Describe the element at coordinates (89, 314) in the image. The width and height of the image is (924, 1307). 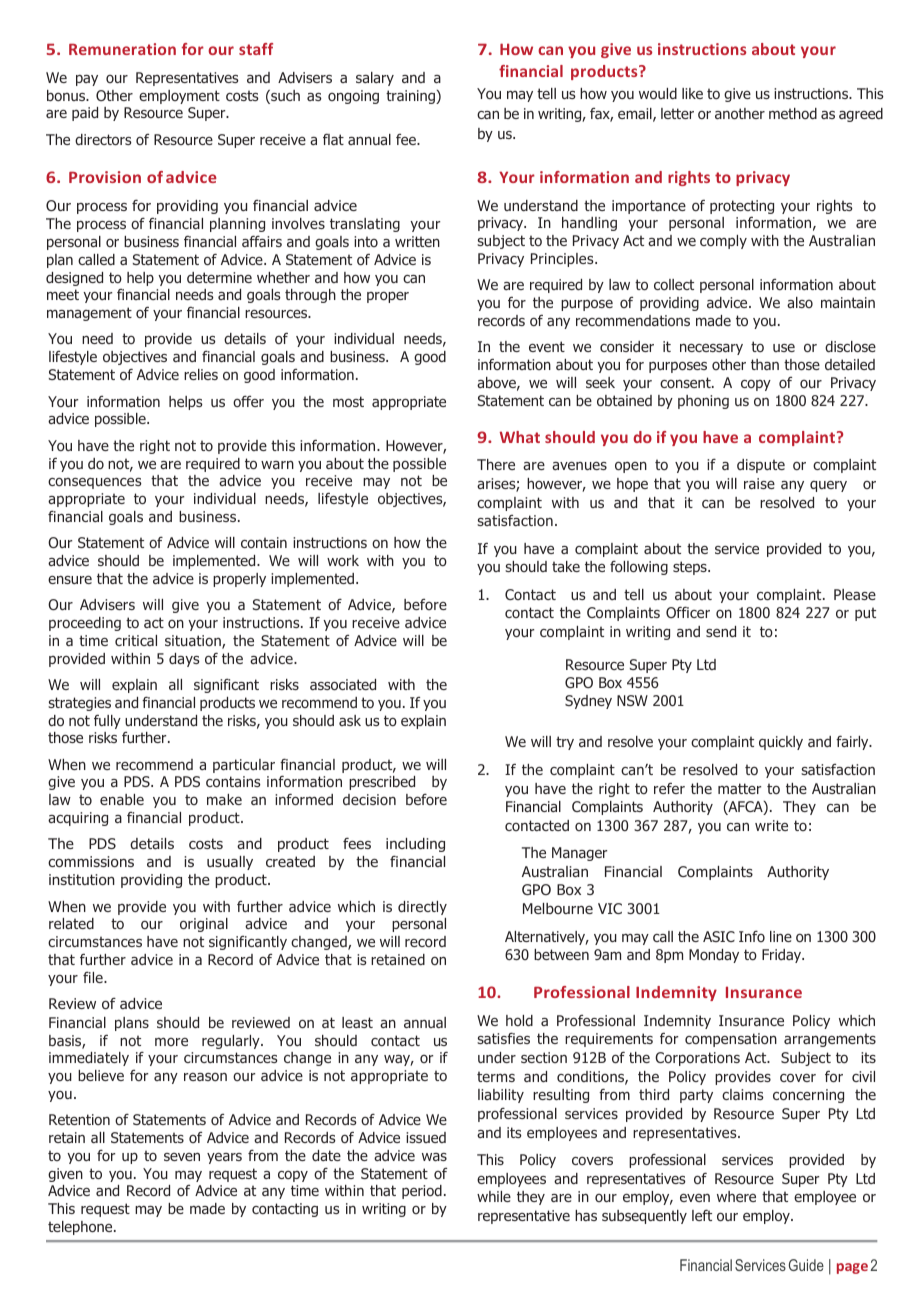
I see `management` at that location.
